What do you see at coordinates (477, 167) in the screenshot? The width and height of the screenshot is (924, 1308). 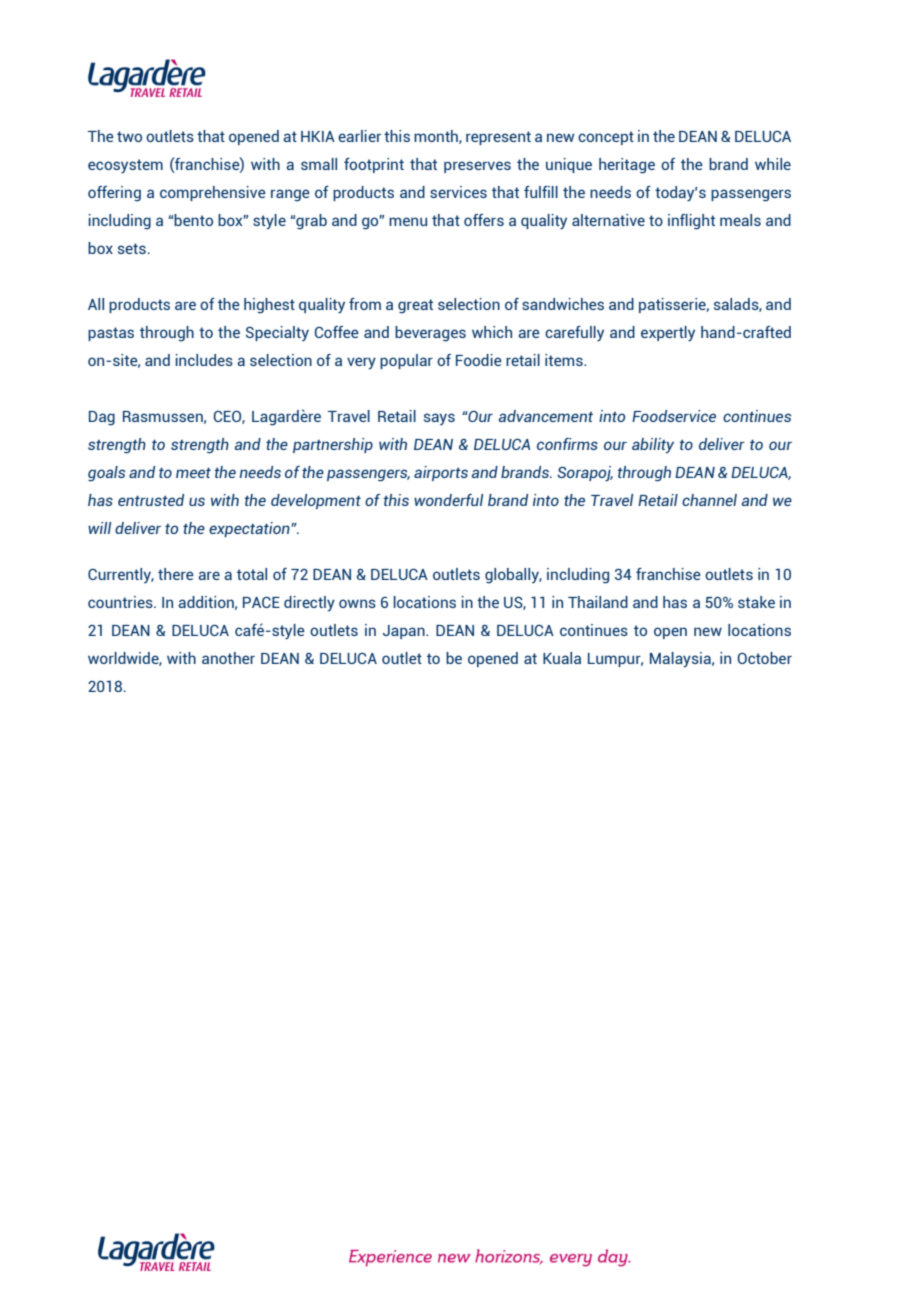 I see `preserves` at bounding box center [477, 167].
